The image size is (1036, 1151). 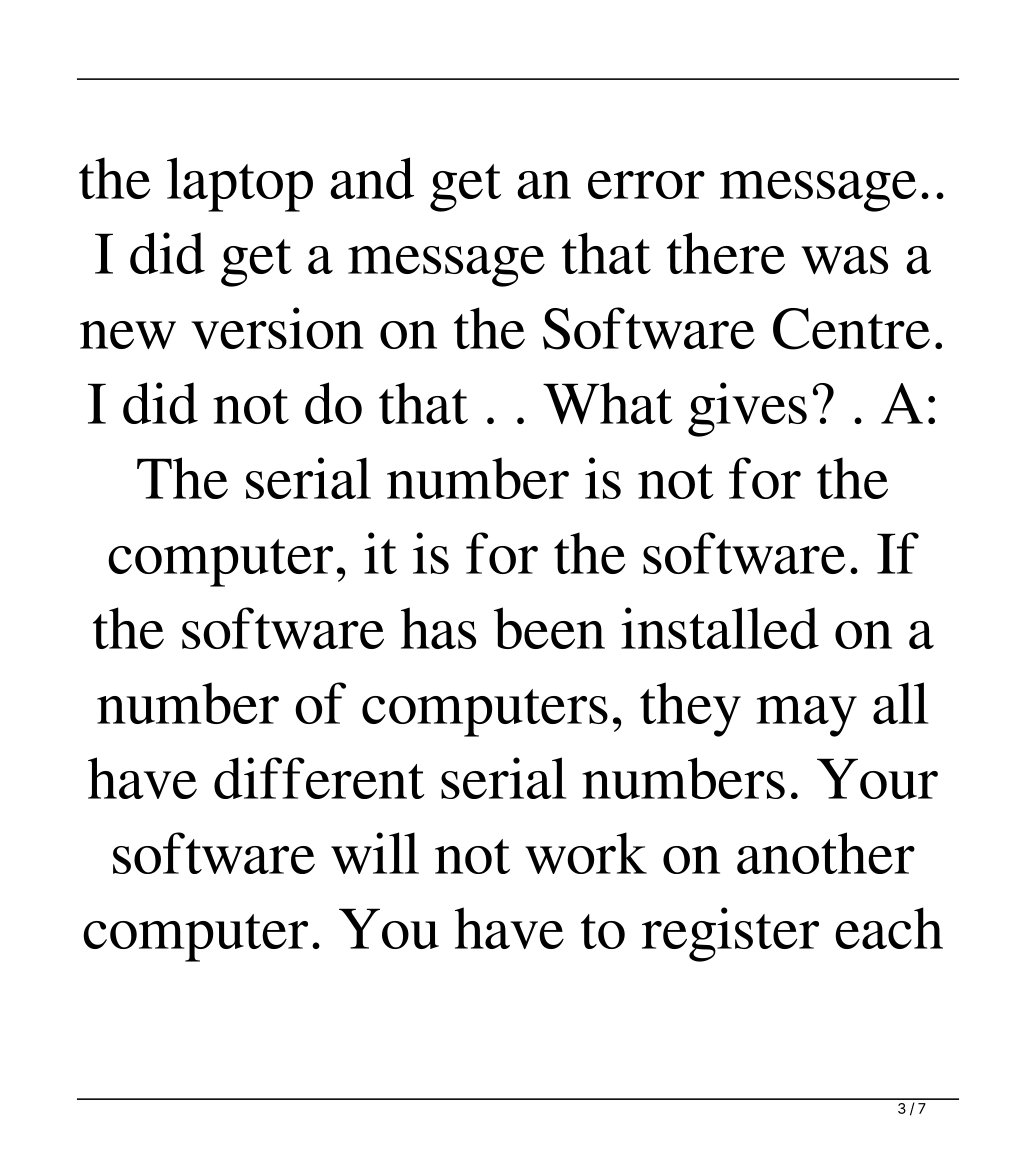 What do you see at coordinates (438, 628) in the screenshot?
I see `has` at bounding box center [438, 628].
